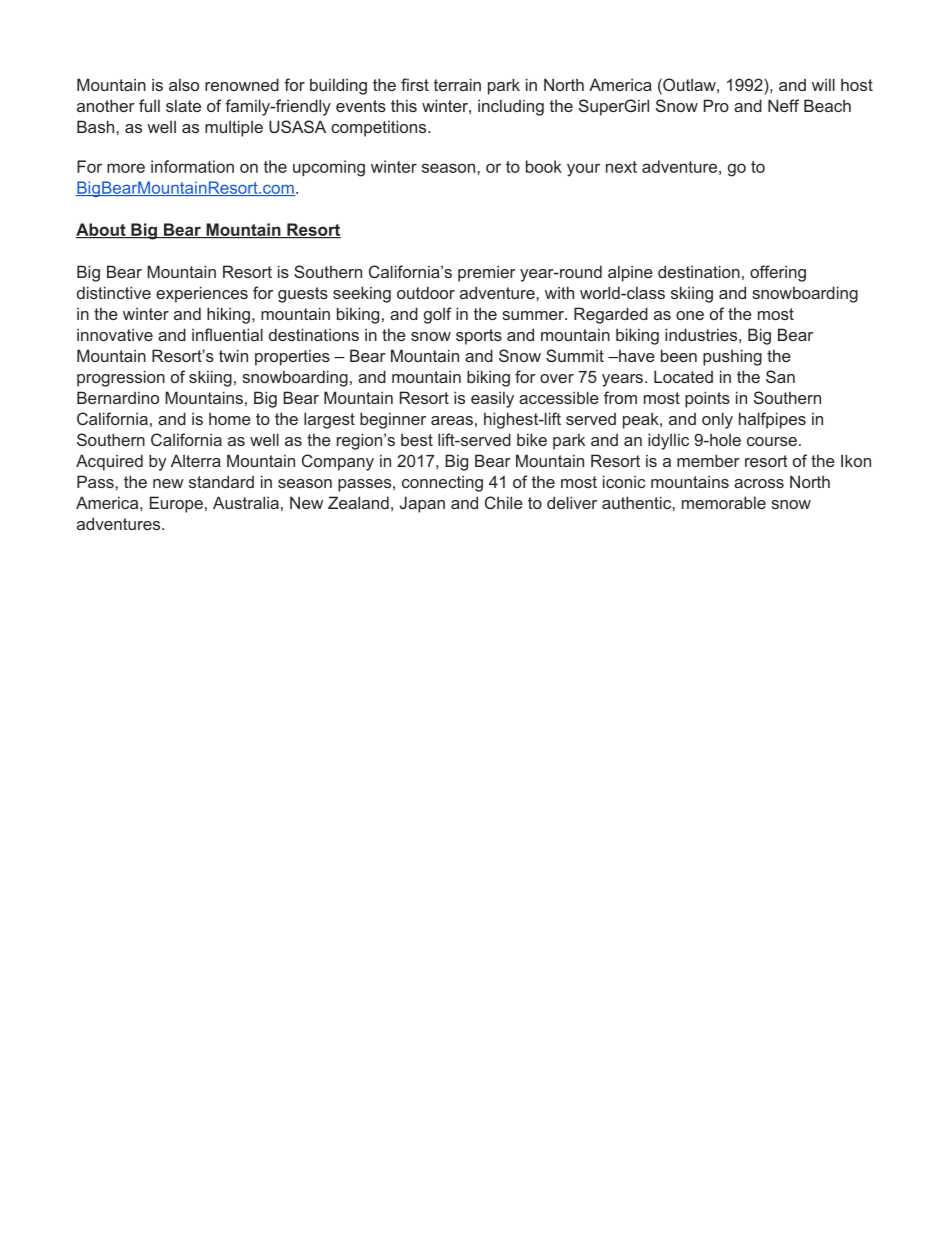 The height and width of the screenshot is (1233, 952). I want to click on Neff, so click(783, 105).
